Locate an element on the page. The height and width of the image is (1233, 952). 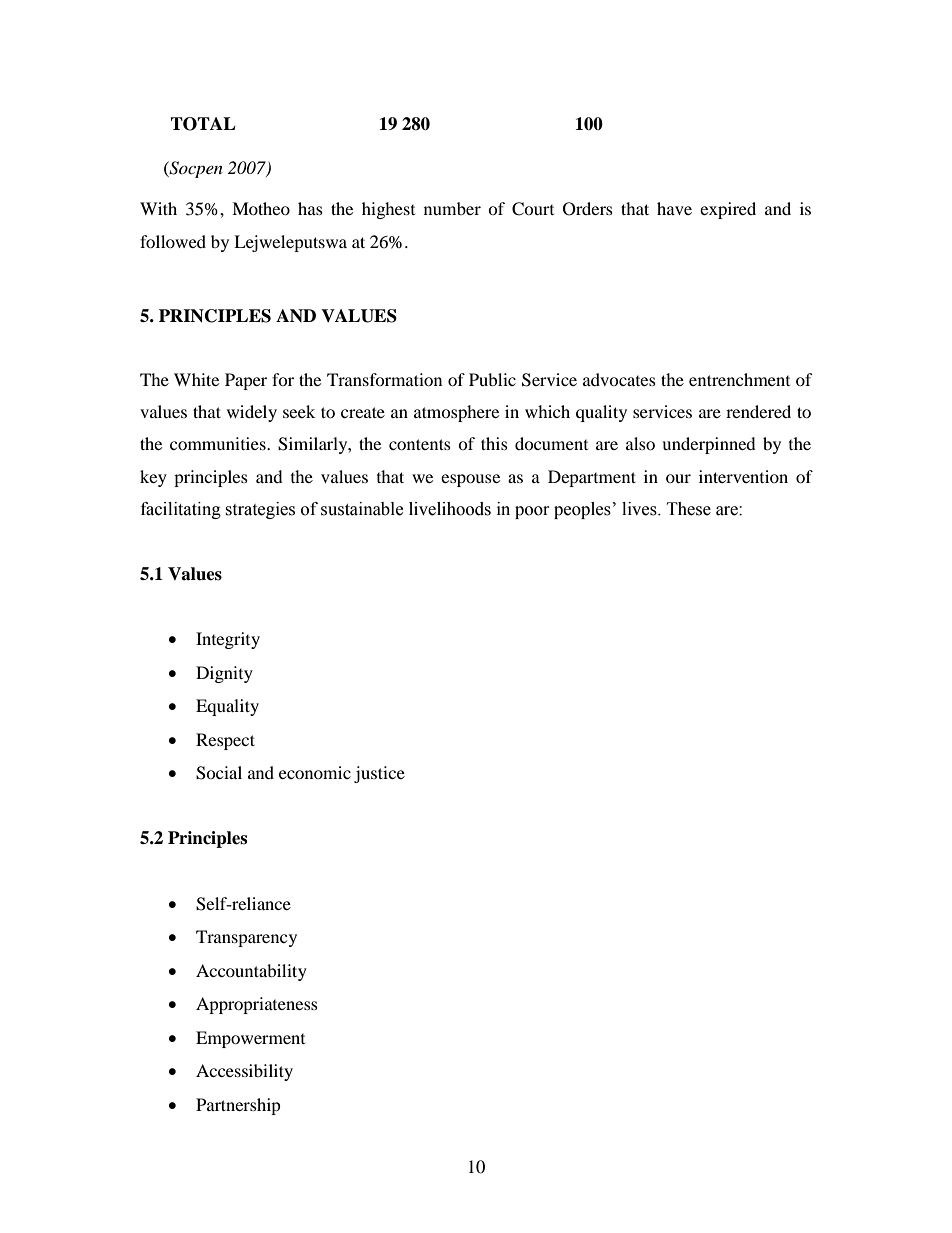
justice is located at coordinates (379, 774).
